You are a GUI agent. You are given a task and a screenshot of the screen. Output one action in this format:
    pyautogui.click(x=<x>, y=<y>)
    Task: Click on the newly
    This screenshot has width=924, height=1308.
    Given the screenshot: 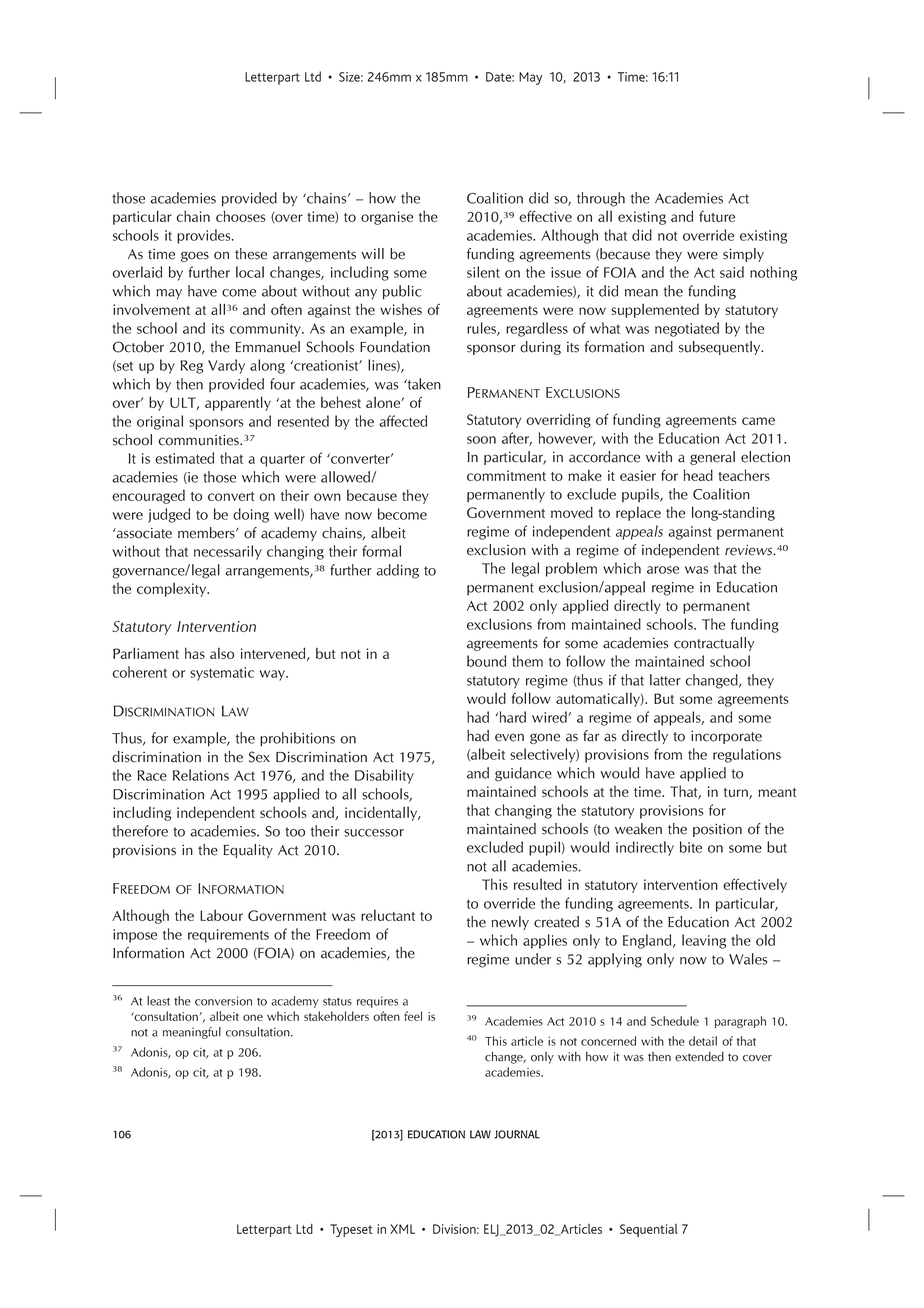 What is the action you would take?
    pyautogui.click(x=510, y=923)
